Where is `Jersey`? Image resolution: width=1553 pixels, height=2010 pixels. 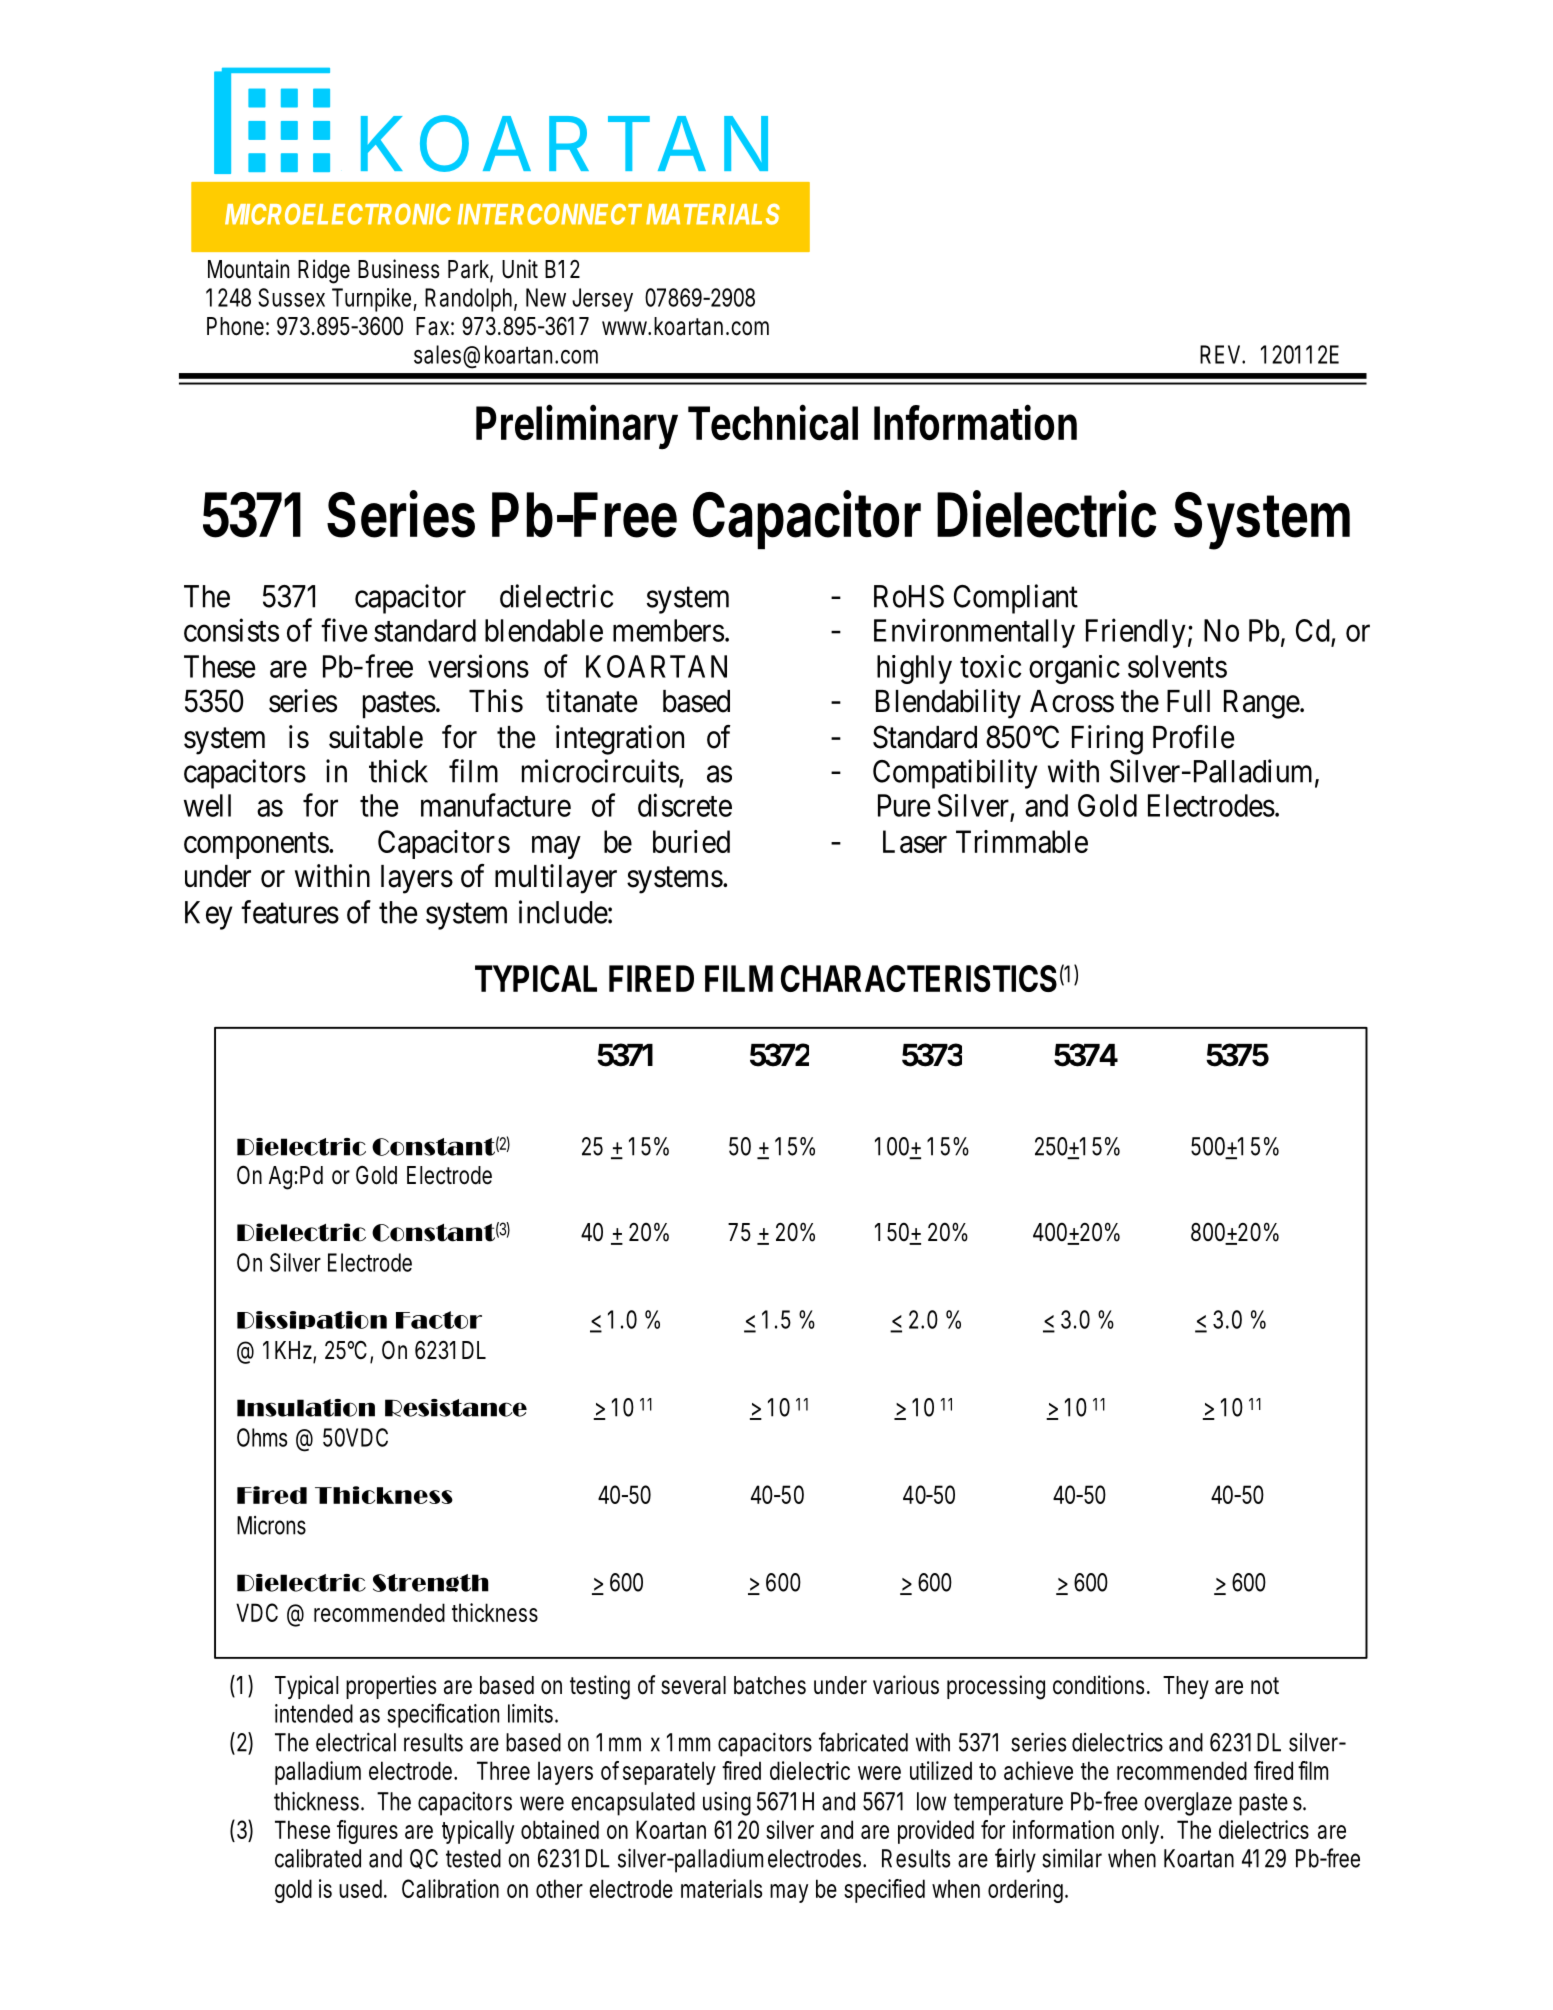 Jersey is located at coordinates (602, 300).
